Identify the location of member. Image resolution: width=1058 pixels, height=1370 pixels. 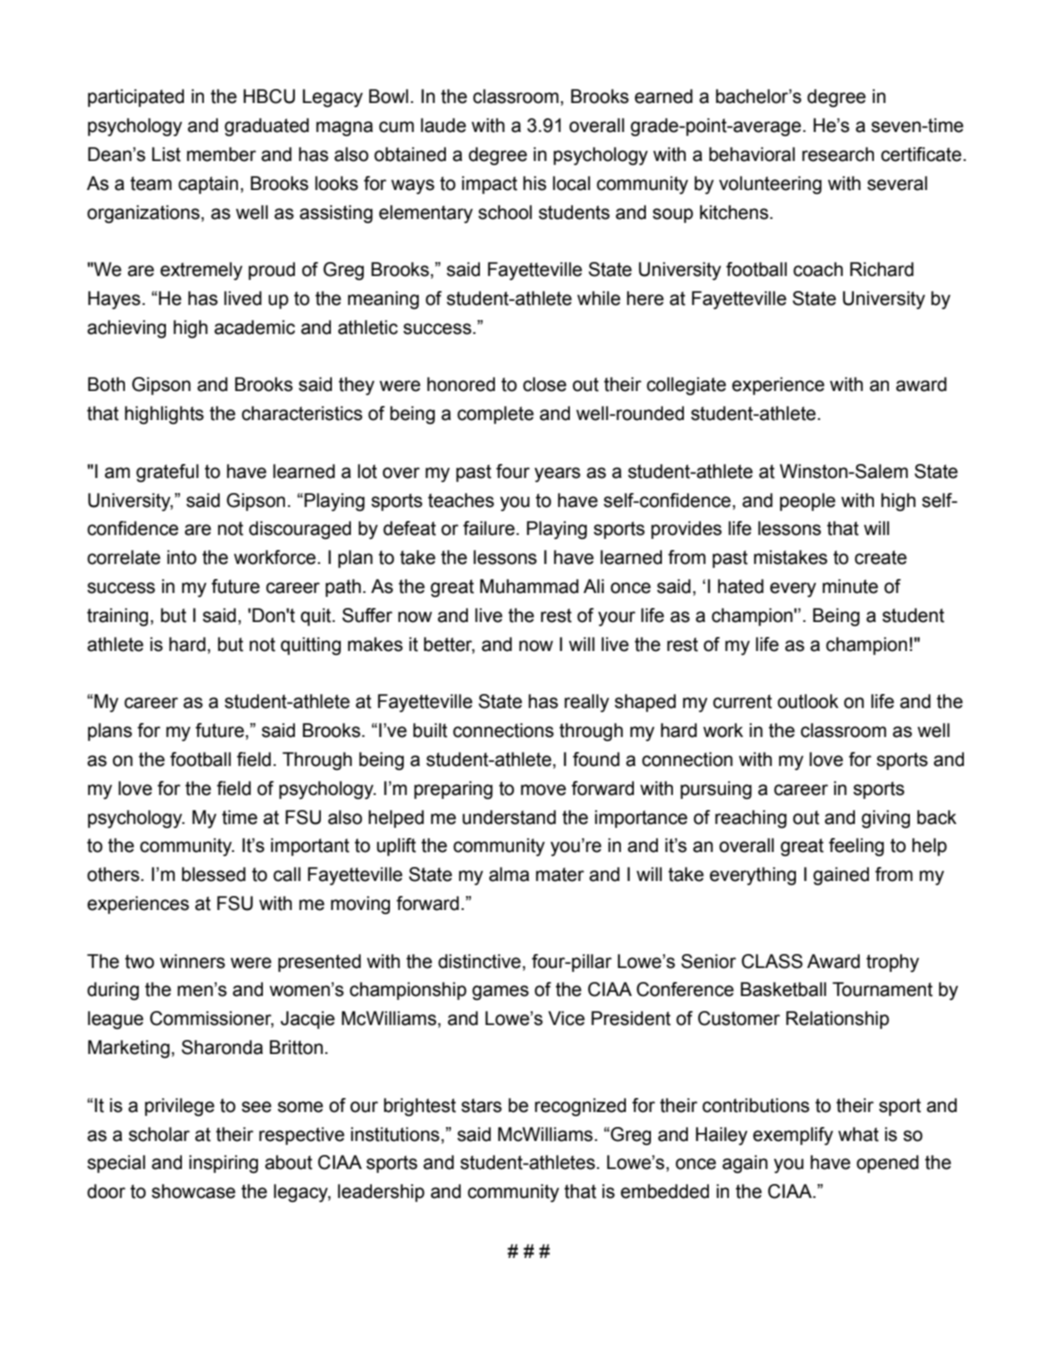
(221, 154).
